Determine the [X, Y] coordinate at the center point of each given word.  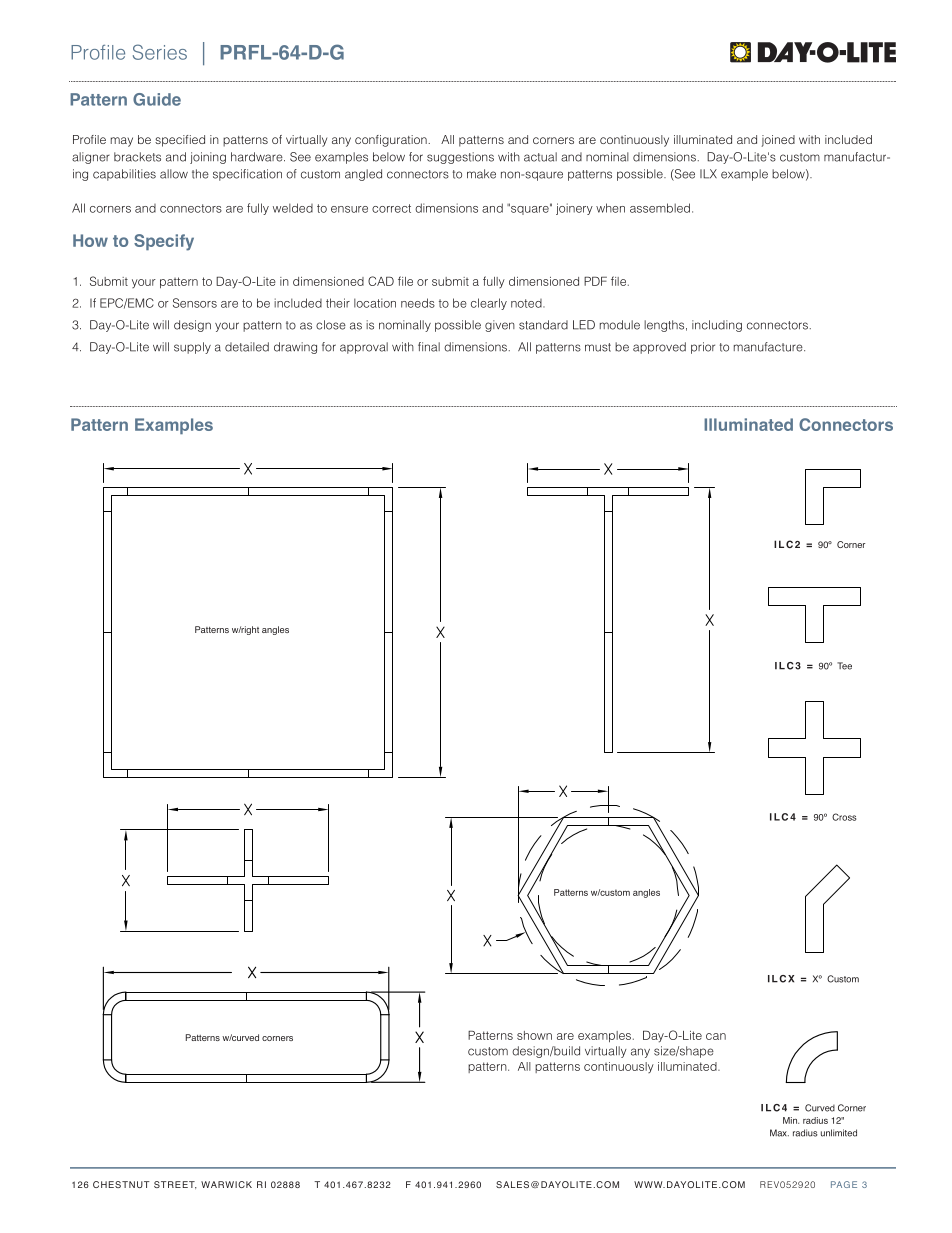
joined [778, 141]
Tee [844, 666]
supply [192, 348]
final [429, 347]
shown [534, 1035]
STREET [175, 1185]
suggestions [460, 158]
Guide [157, 99]
